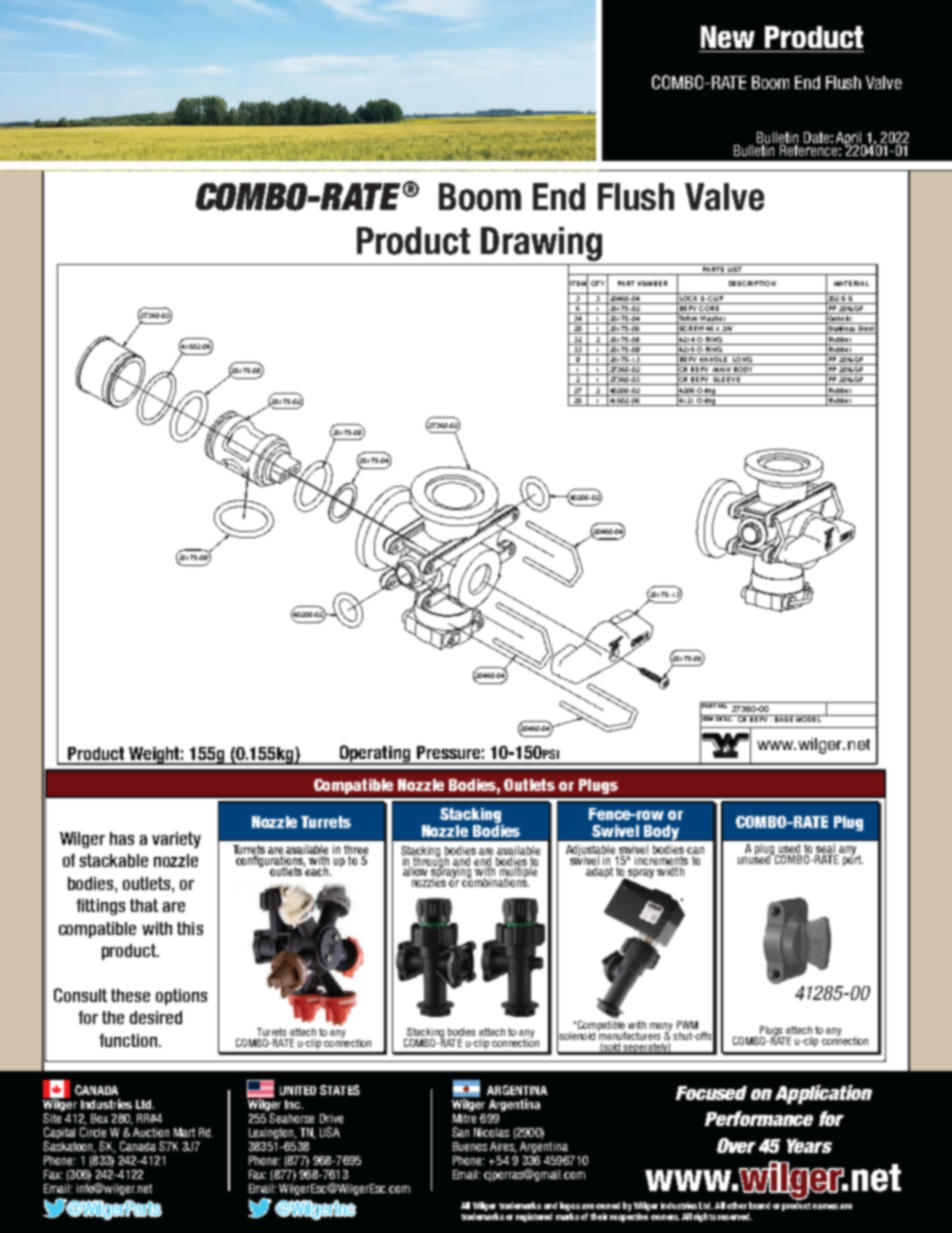 The width and height of the page is (952, 1233). I want to click on NUMBER, so click(652, 283).
